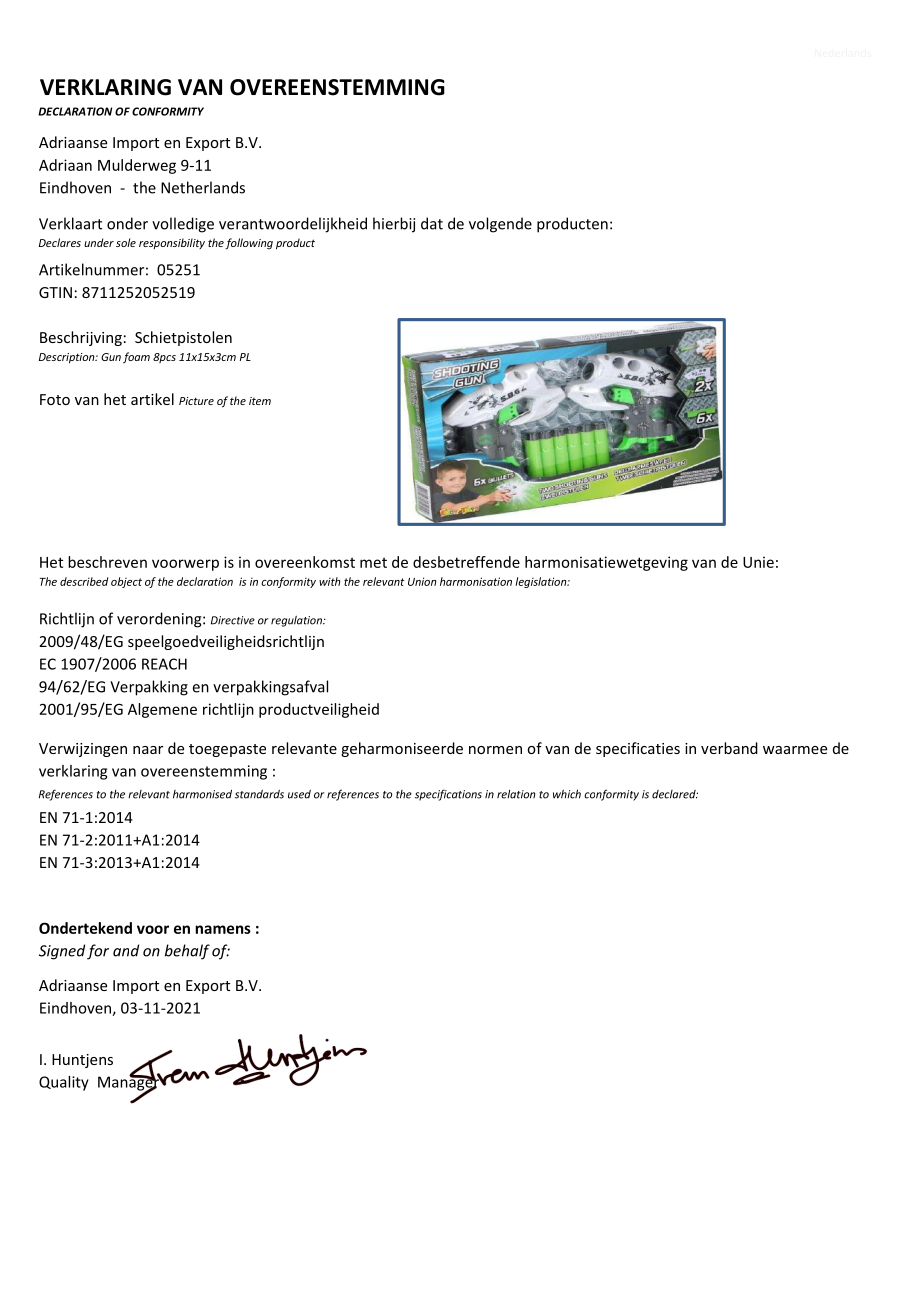 The image size is (924, 1308). I want to click on used, so click(299, 794).
